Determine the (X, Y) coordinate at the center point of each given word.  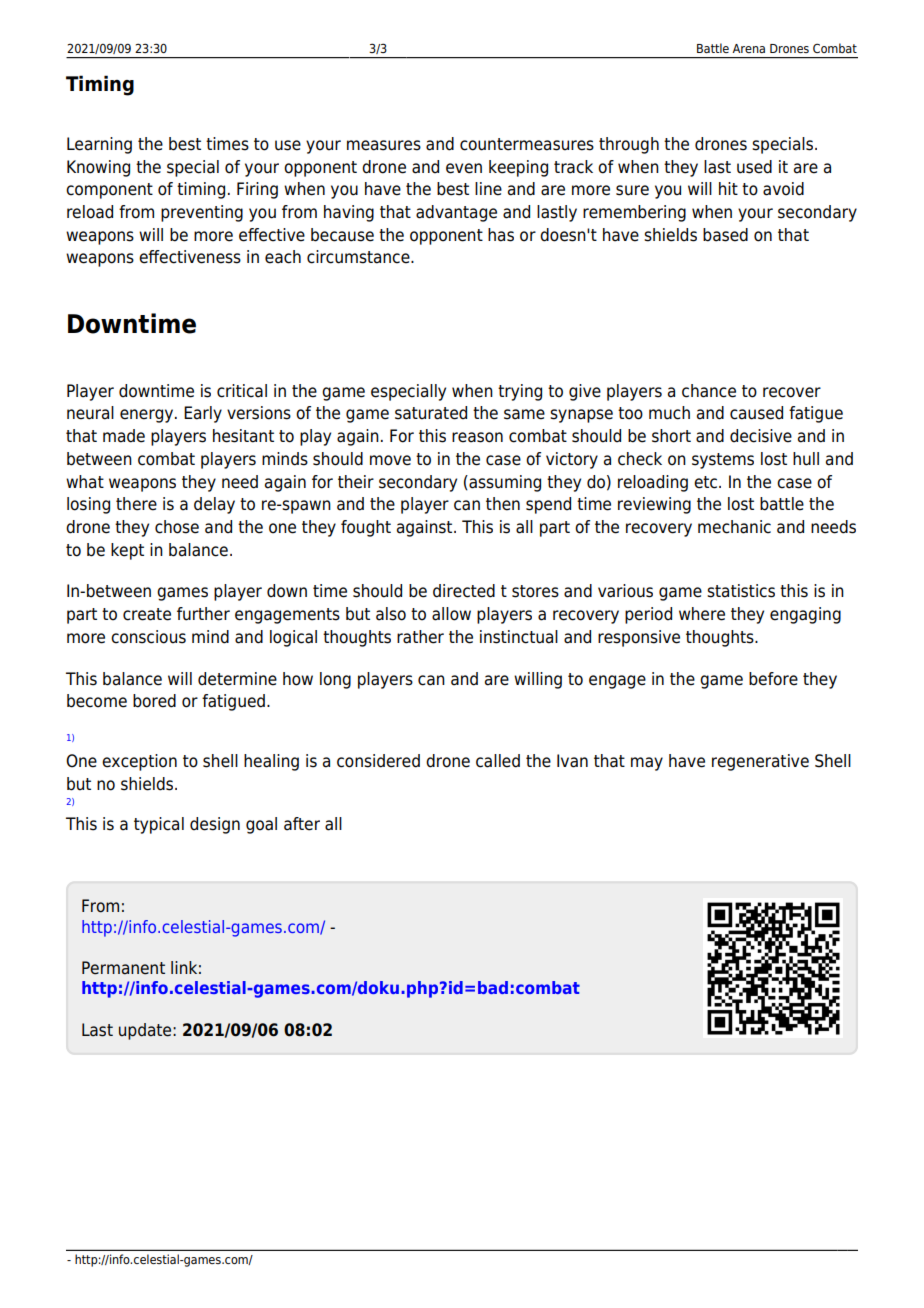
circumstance (359, 257)
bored (154, 701)
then (503, 504)
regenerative (760, 762)
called (498, 761)
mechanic (734, 527)
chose (177, 527)
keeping (518, 168)
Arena (748, 48)
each (283, 257)
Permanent (123, 968)
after (302, 824)
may (647, 764)
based (725, 235)
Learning (99, 145)
